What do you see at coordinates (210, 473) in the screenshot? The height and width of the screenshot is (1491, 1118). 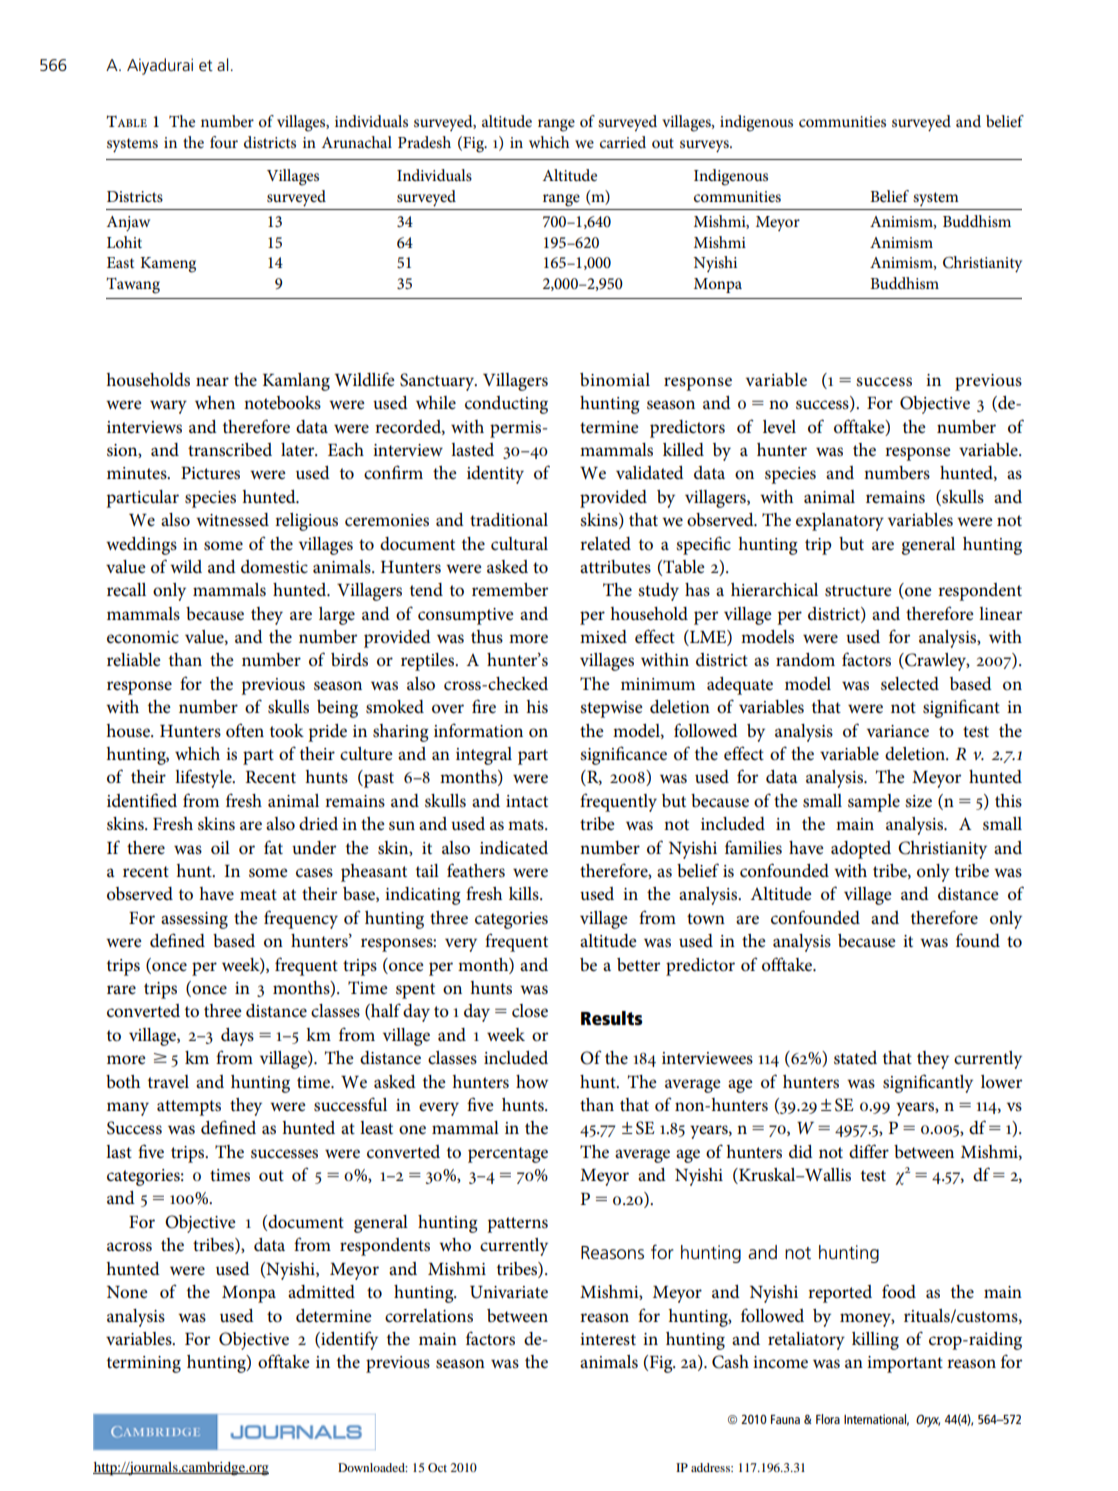 I see `Pictures` at bounding box center [210, 473].
